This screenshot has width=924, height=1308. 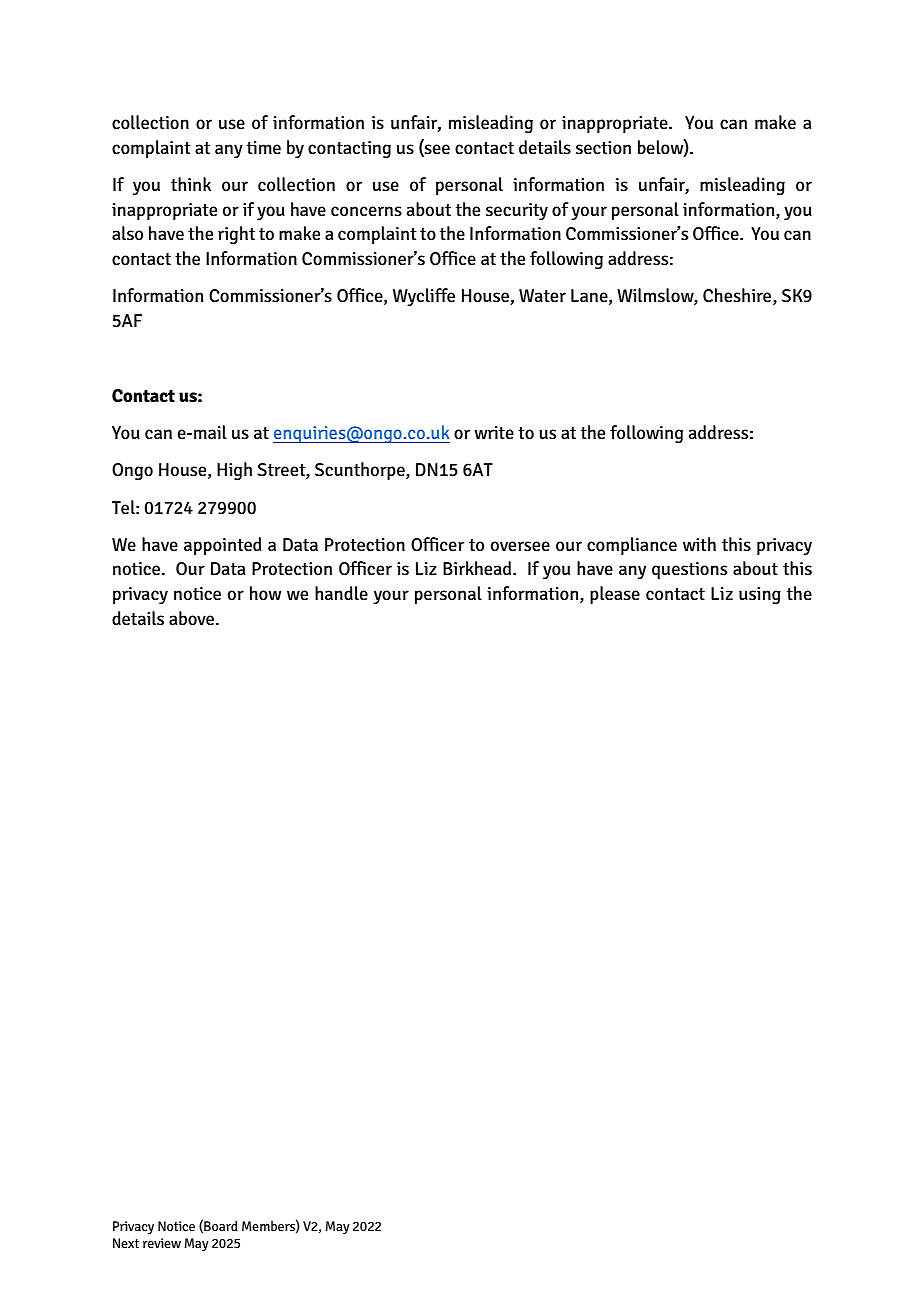 What do you see at coordinates (191, 184) in the screenshot?
I see `think` at bounding box center [191, 184].
